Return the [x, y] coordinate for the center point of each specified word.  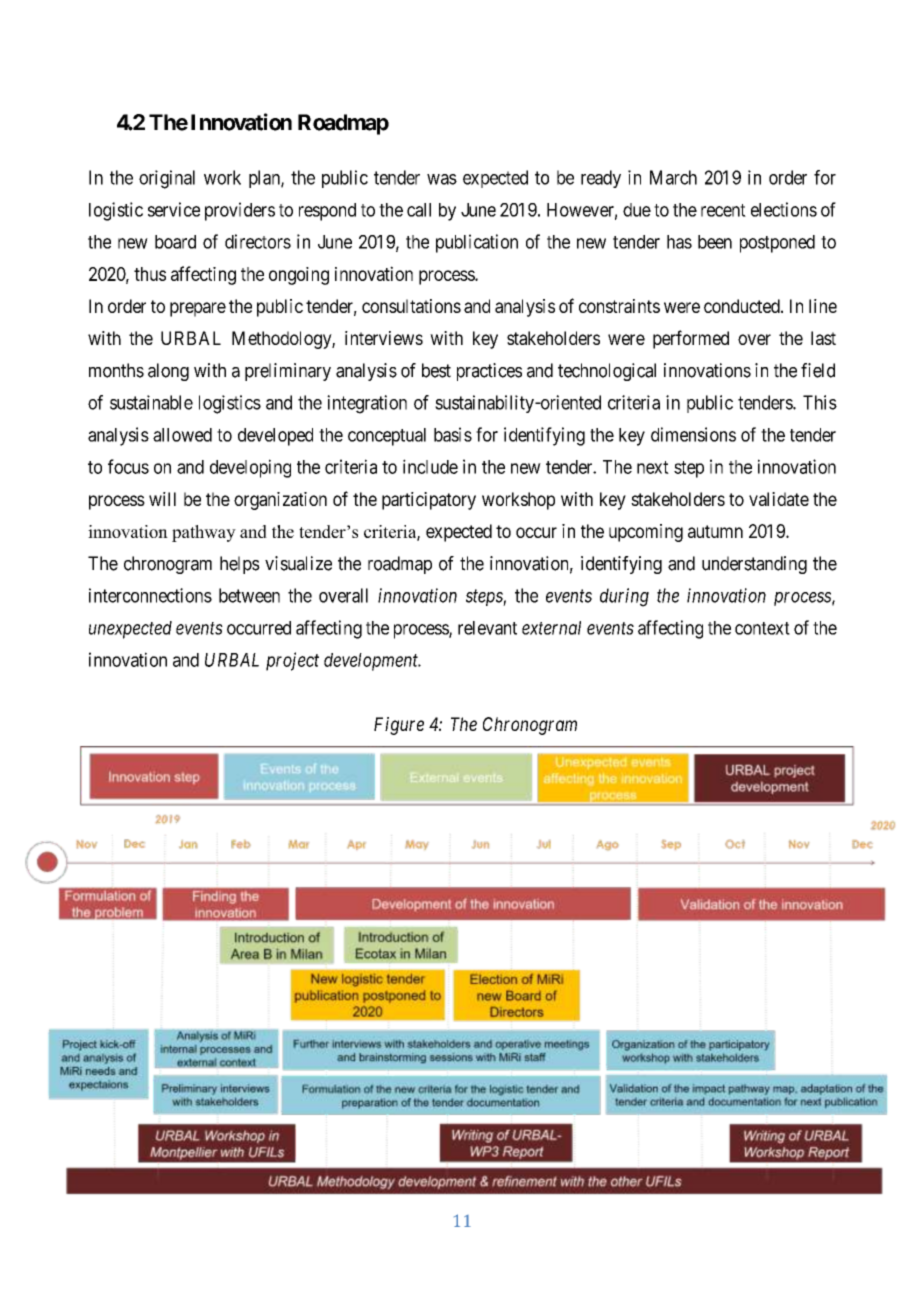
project [292, 661]
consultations [411, 306]
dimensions [693, 434]
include [430, 466]
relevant [487, 628]
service [174, 209]
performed [691, 339]
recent [723, 210]
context [762, 628]
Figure [399, 726]
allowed [182, 435]
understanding [754, 565]
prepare [198, 309]
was [442, 179]
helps [240, 565]
